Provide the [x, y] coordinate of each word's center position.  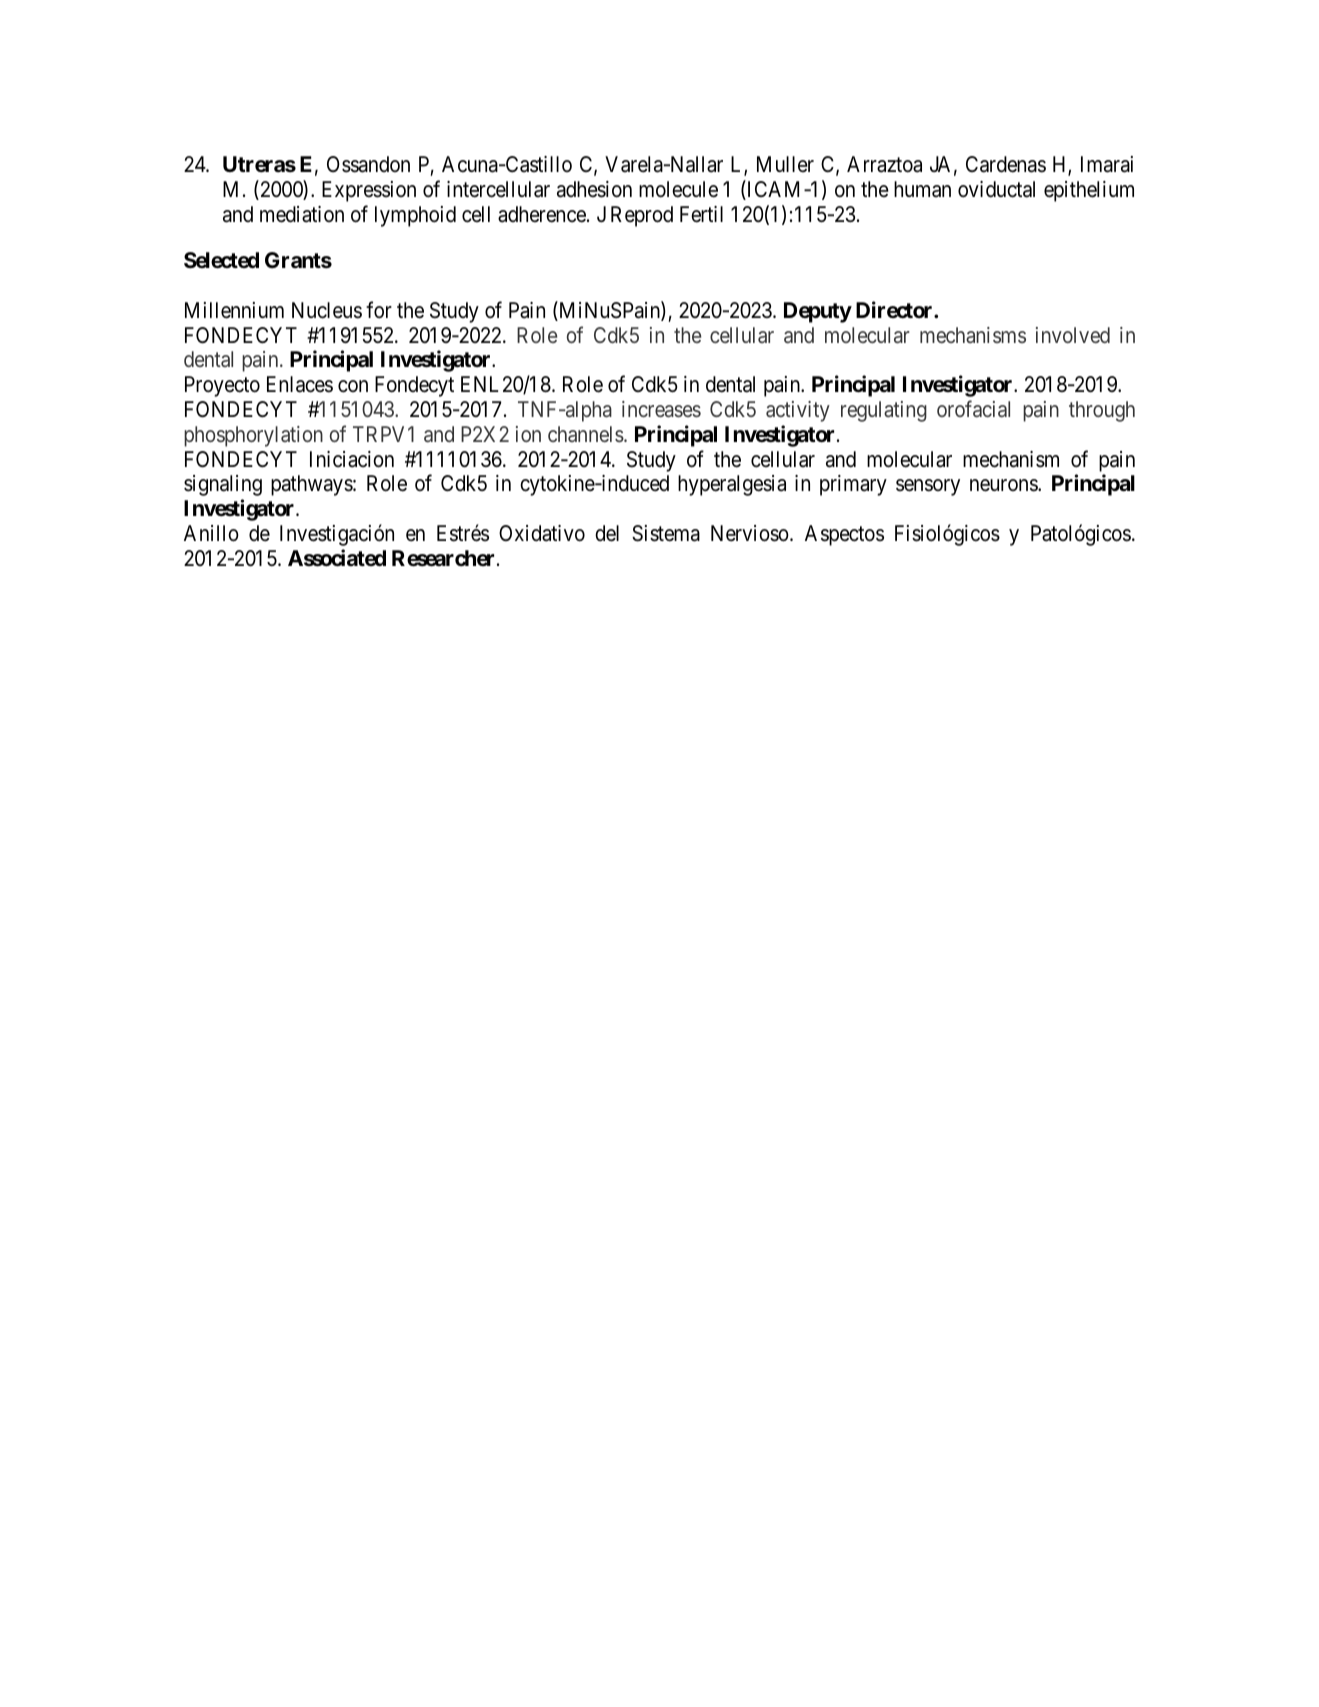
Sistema [666, 533]
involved [1073, 335]
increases [661, 409]
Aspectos [844, 535]
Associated [337, 558]
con [353, 386]
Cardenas [1006, 164]
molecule [678, 189]
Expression [369, 191]
